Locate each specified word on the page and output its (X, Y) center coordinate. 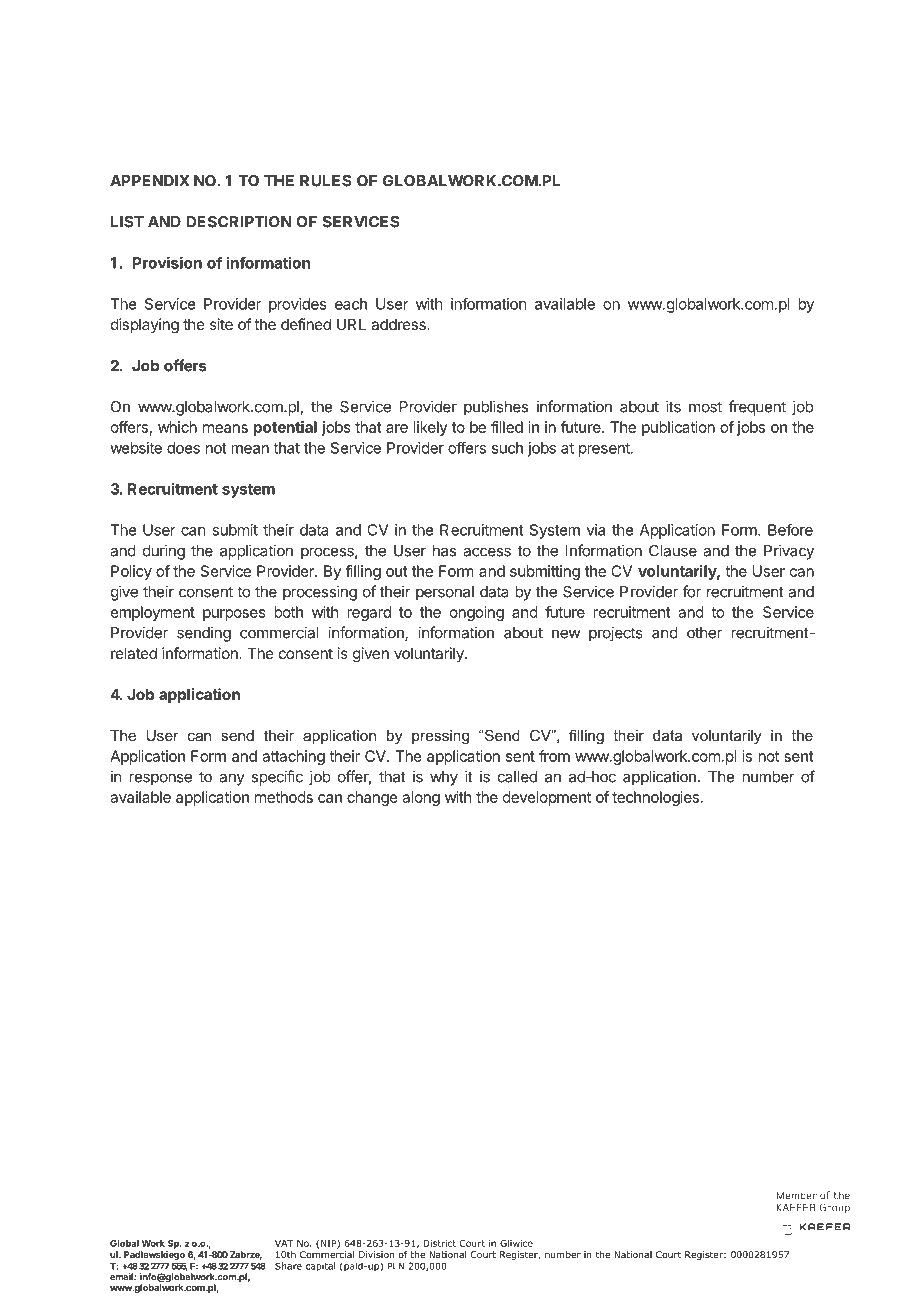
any (232, 779)
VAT (284, 1243)
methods (284, 797)
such (507, 448)
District (439, 1243)
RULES (325, 181)
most (705, 407)
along (421, 798)
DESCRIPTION (239, 222)
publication (678, 428)
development (547, 798)
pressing (440, 737)
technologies (655, 798)
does (183, 448)
